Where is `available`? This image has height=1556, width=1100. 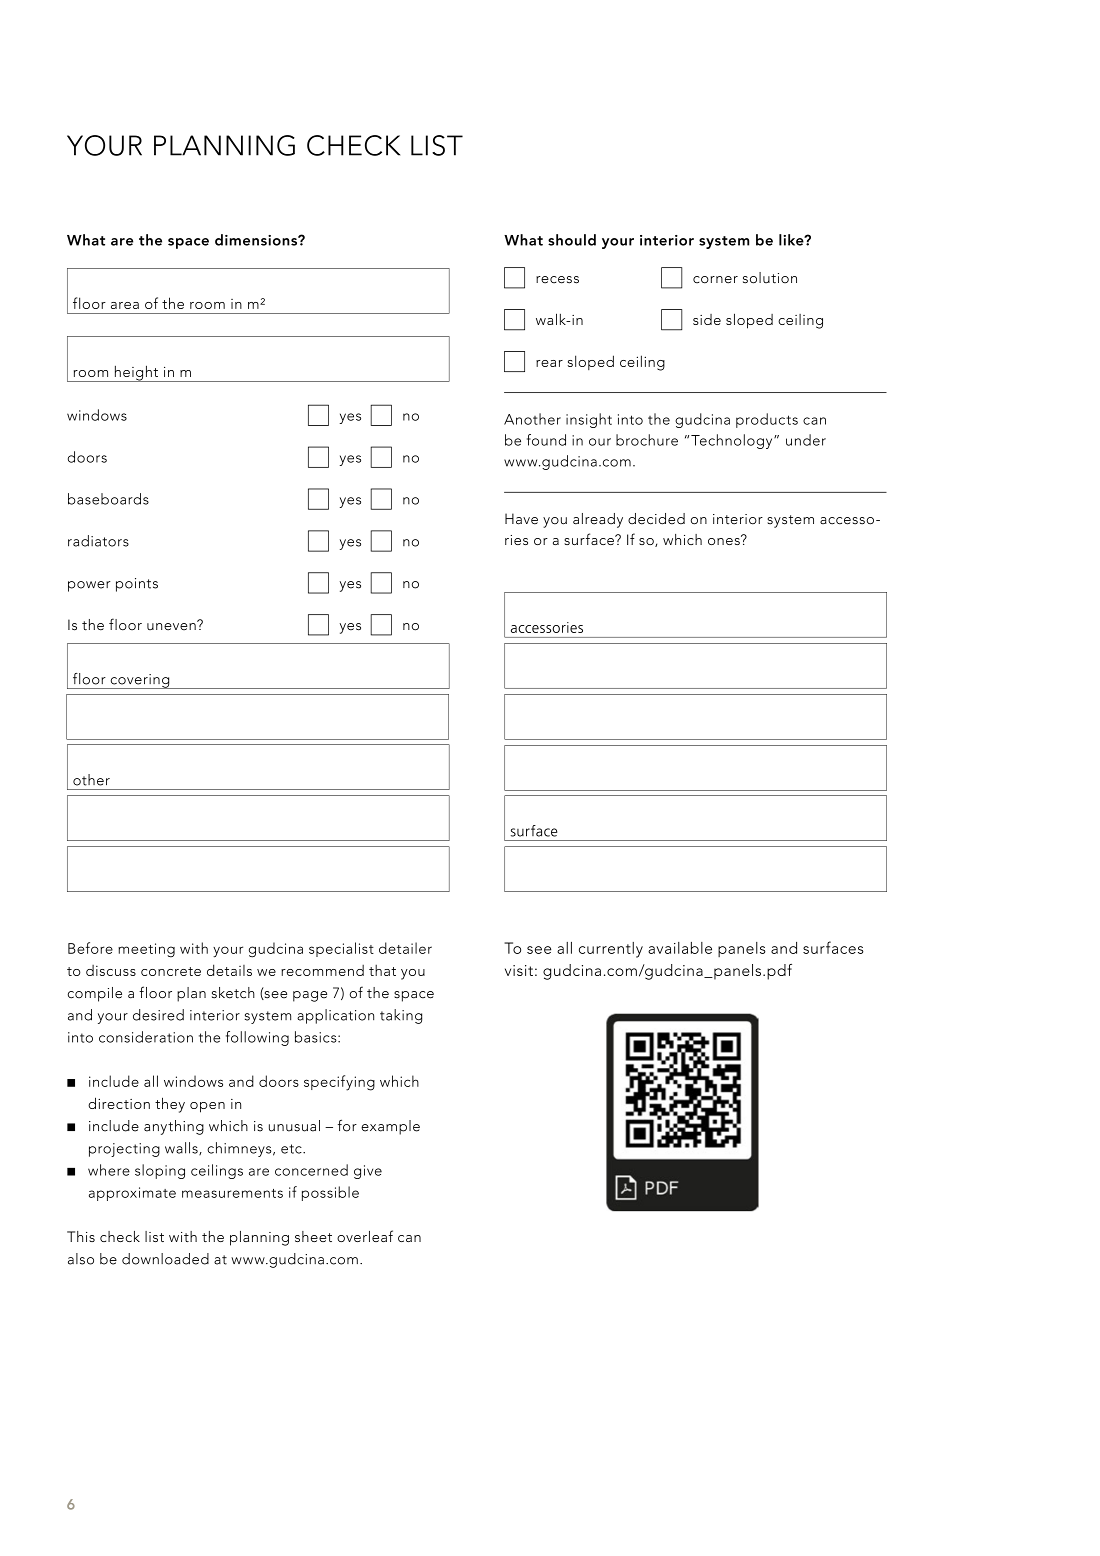 available is located at coordinates (680, 948).
